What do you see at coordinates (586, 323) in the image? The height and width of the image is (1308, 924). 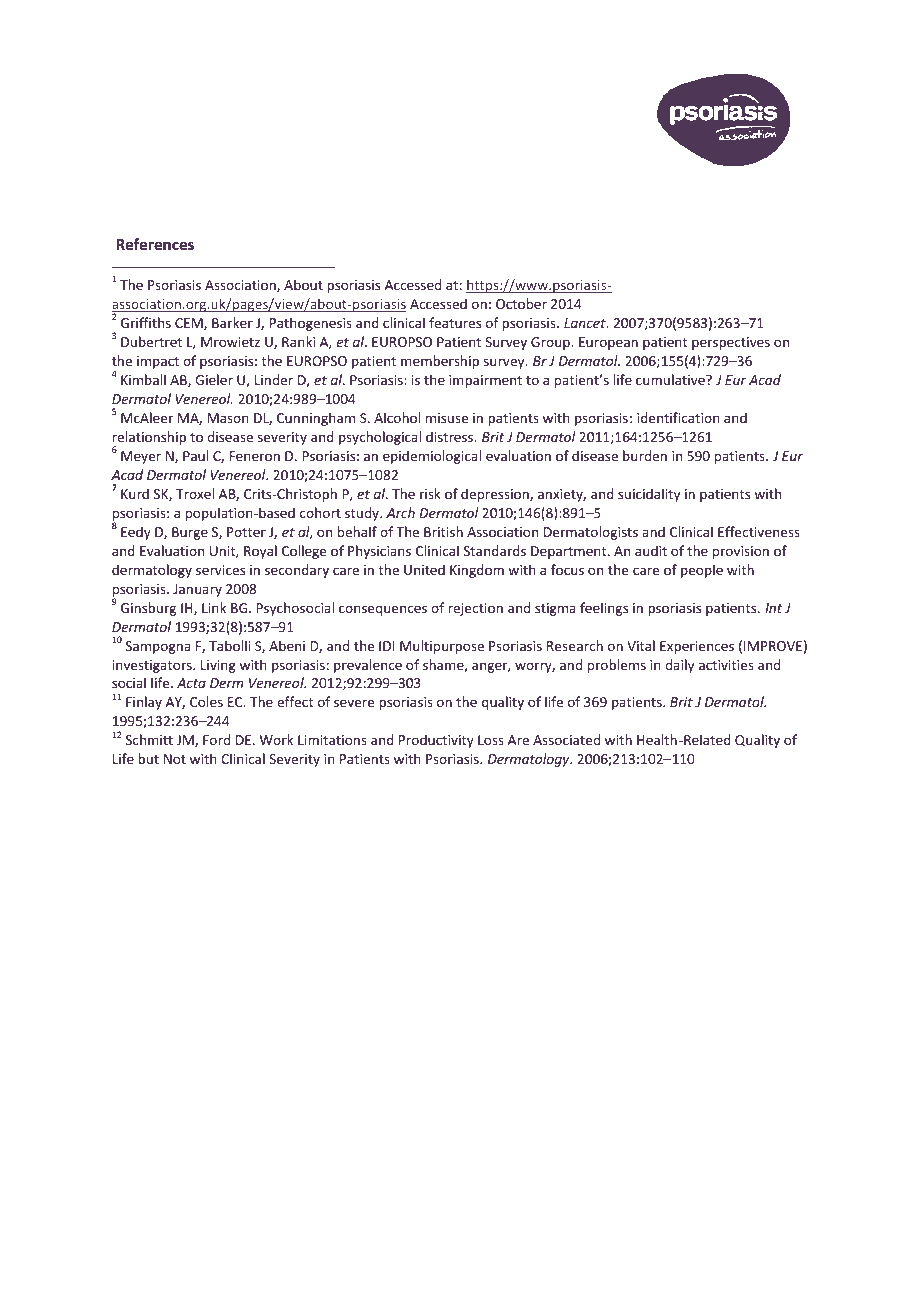 I see `Lancet` at bounding box center [586, 323].
